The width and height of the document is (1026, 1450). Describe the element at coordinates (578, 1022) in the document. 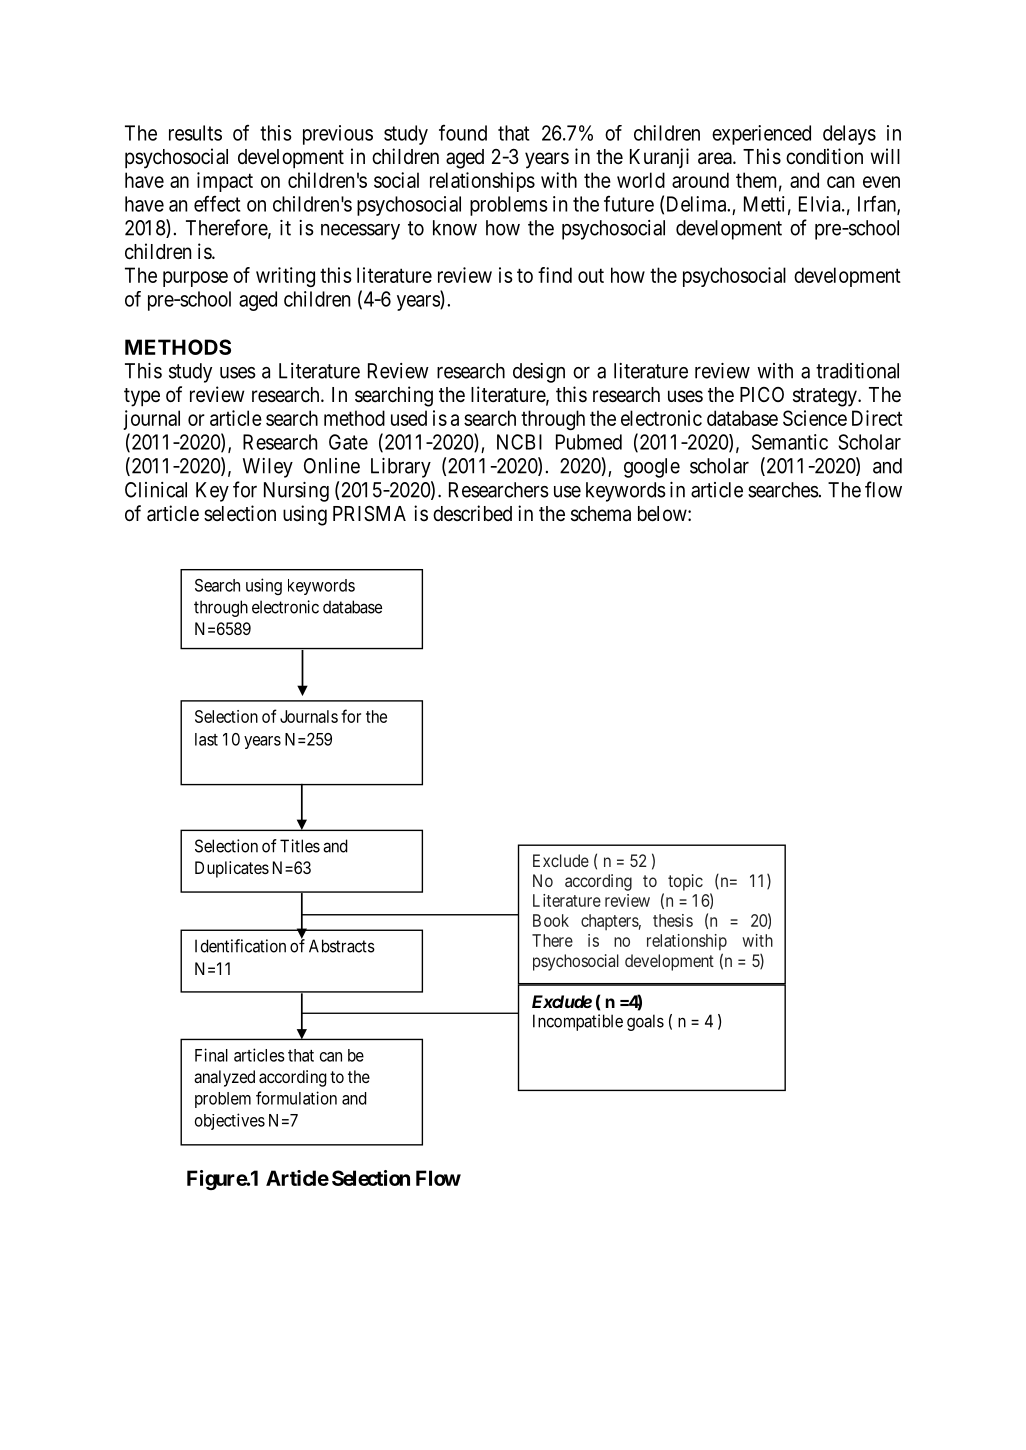

I see `Incompatible` at that location.
